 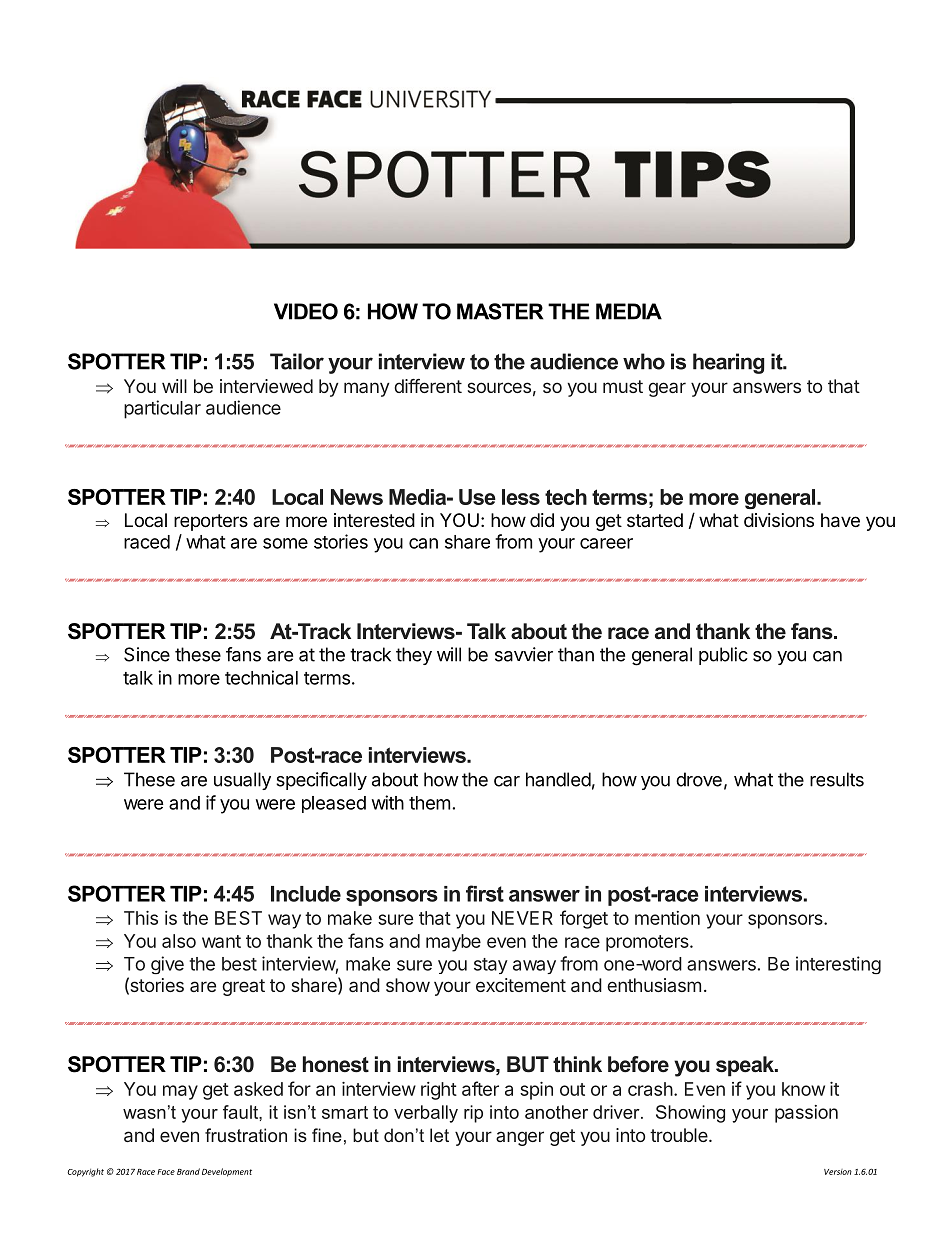 What do you see at coordinates (242, 781) in the screenshot?
I see `usually` at bounding box center [242, 781].
